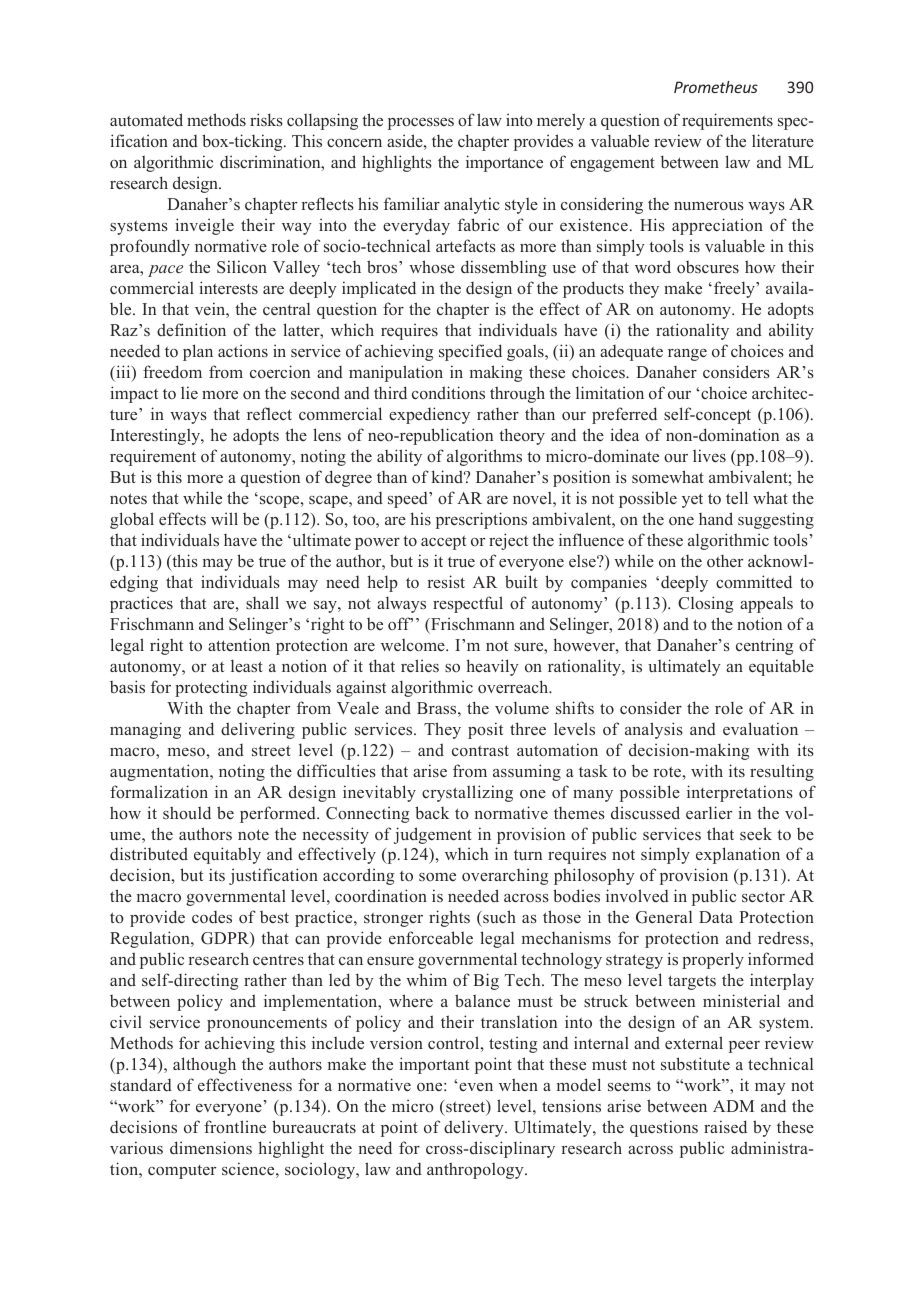 The width and height of the screenshot is (924, 1308). Describe the element at coordinates (716, 87) in the screenshot. I see `Prometheus` at that location.
